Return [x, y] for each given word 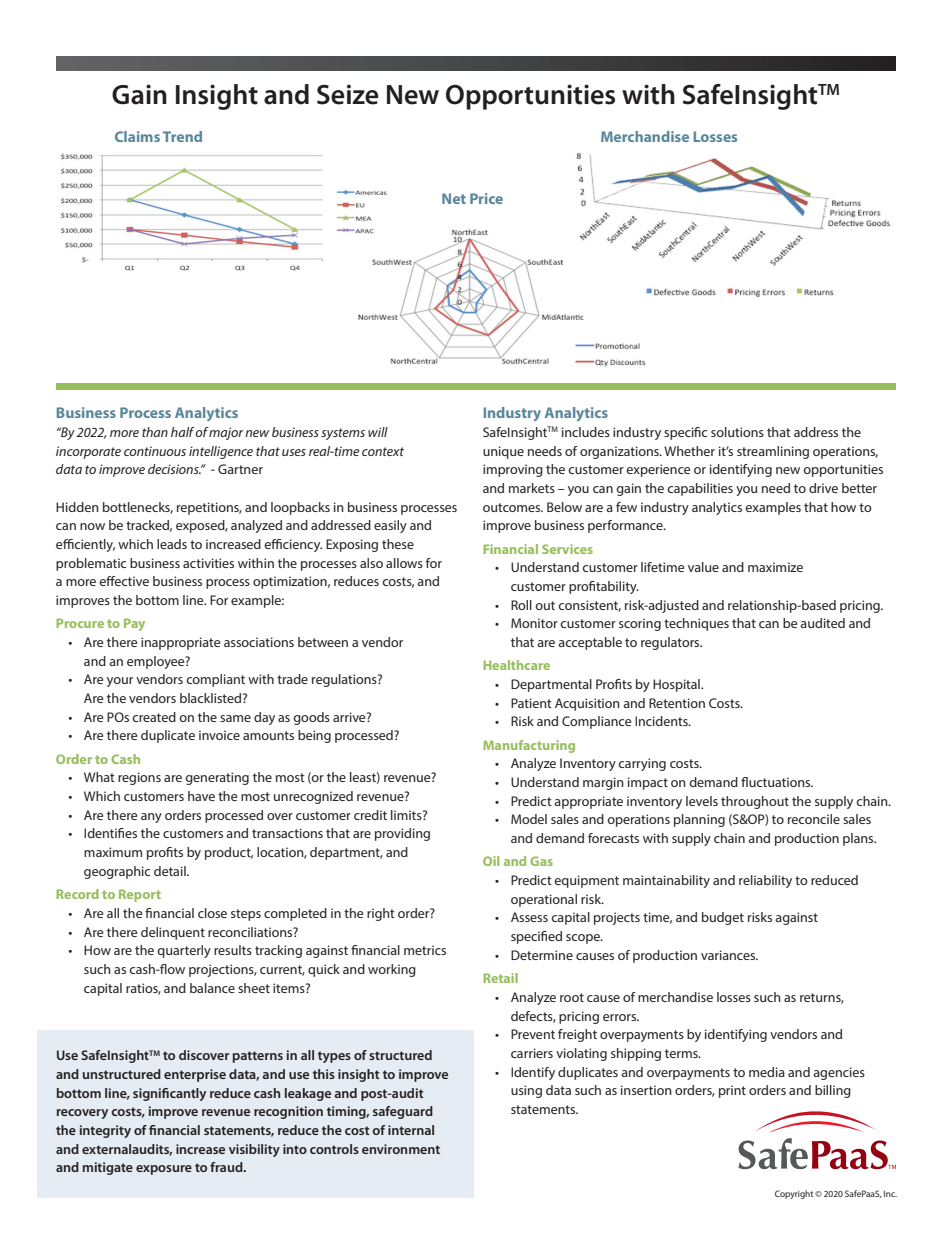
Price [486, 198]
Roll [521, 605]
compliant [215, 680]
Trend [182, 136]
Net [454, 198]
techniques [696, 624]
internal [411, 1130]
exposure [164, 1170]
